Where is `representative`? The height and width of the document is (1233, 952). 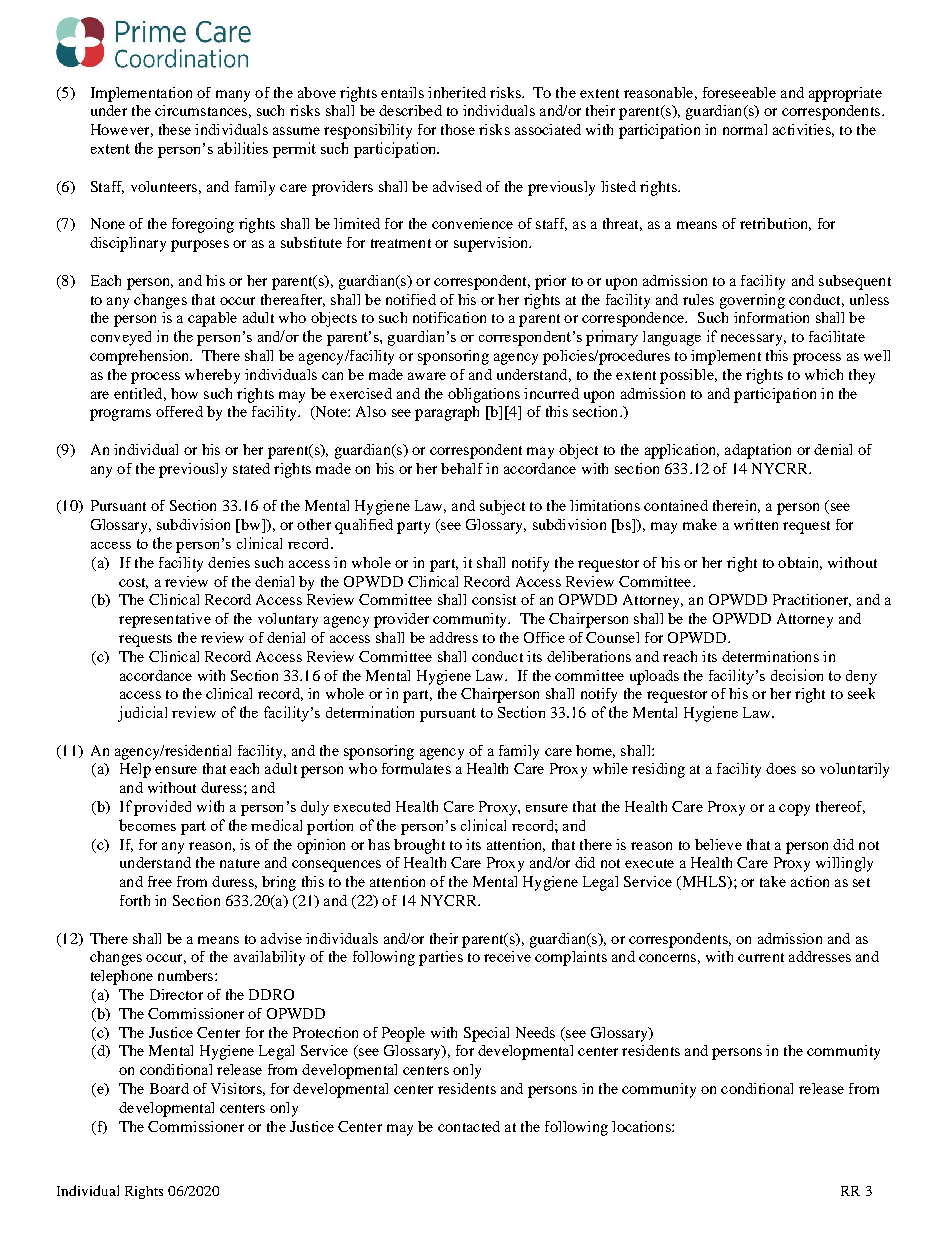 representative is located at coordinates (165, 620).
